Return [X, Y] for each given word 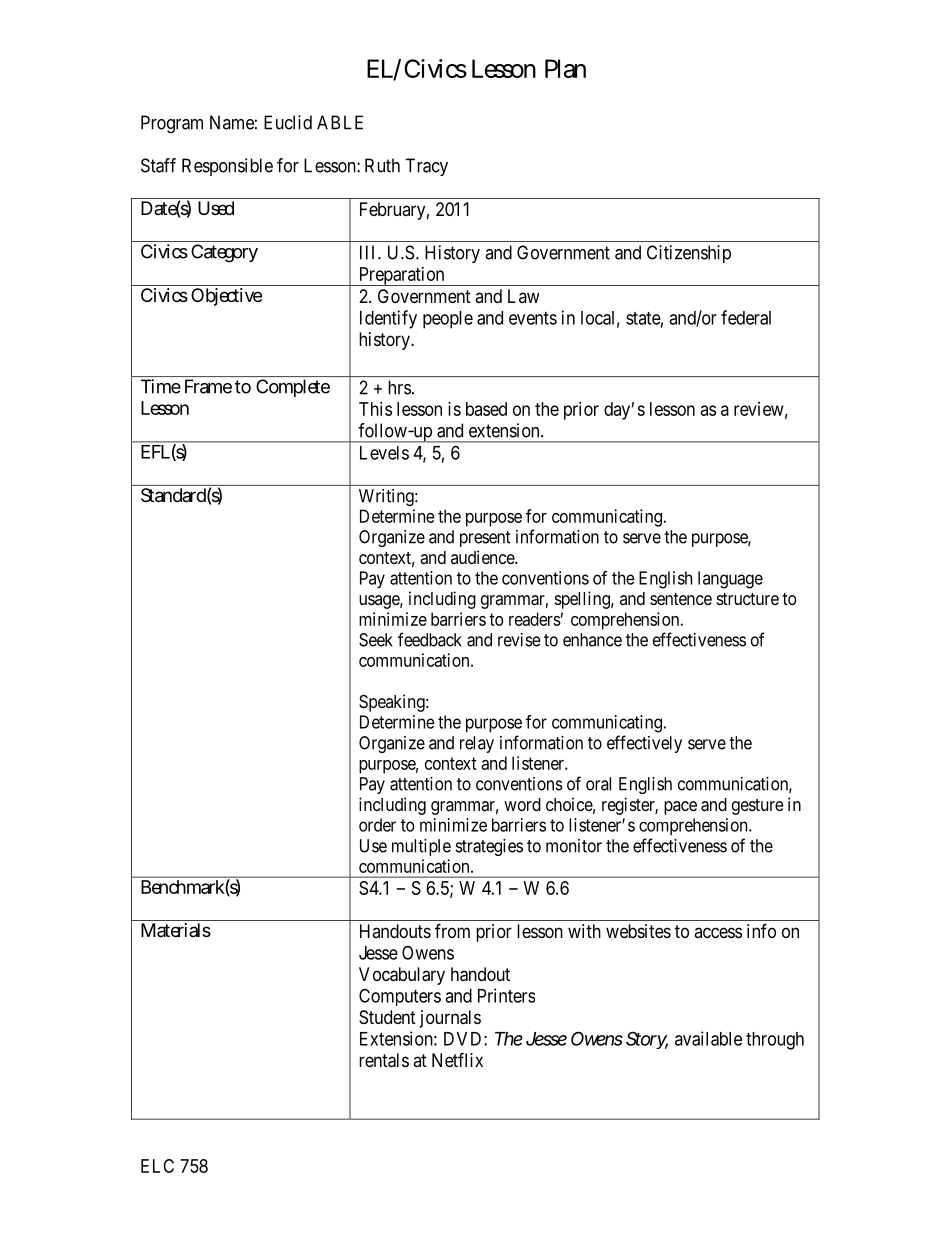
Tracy [426, 167]
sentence [681, 599]
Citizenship [689, 254]
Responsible [227, 167]
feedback [430, 639]
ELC [157, 1166]
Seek [376, 640]
